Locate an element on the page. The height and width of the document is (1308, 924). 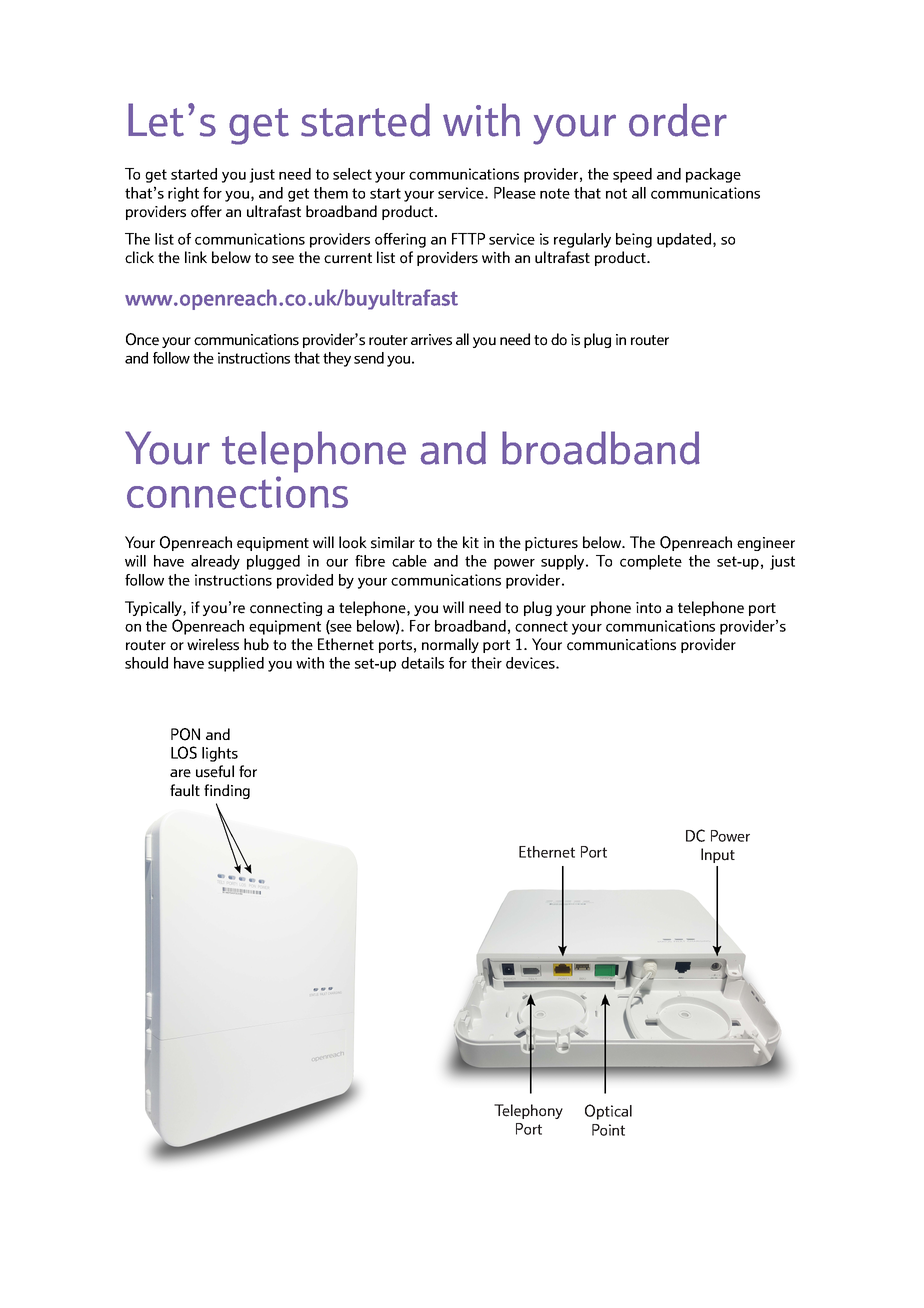
into is located at coordinates (648, 608).
